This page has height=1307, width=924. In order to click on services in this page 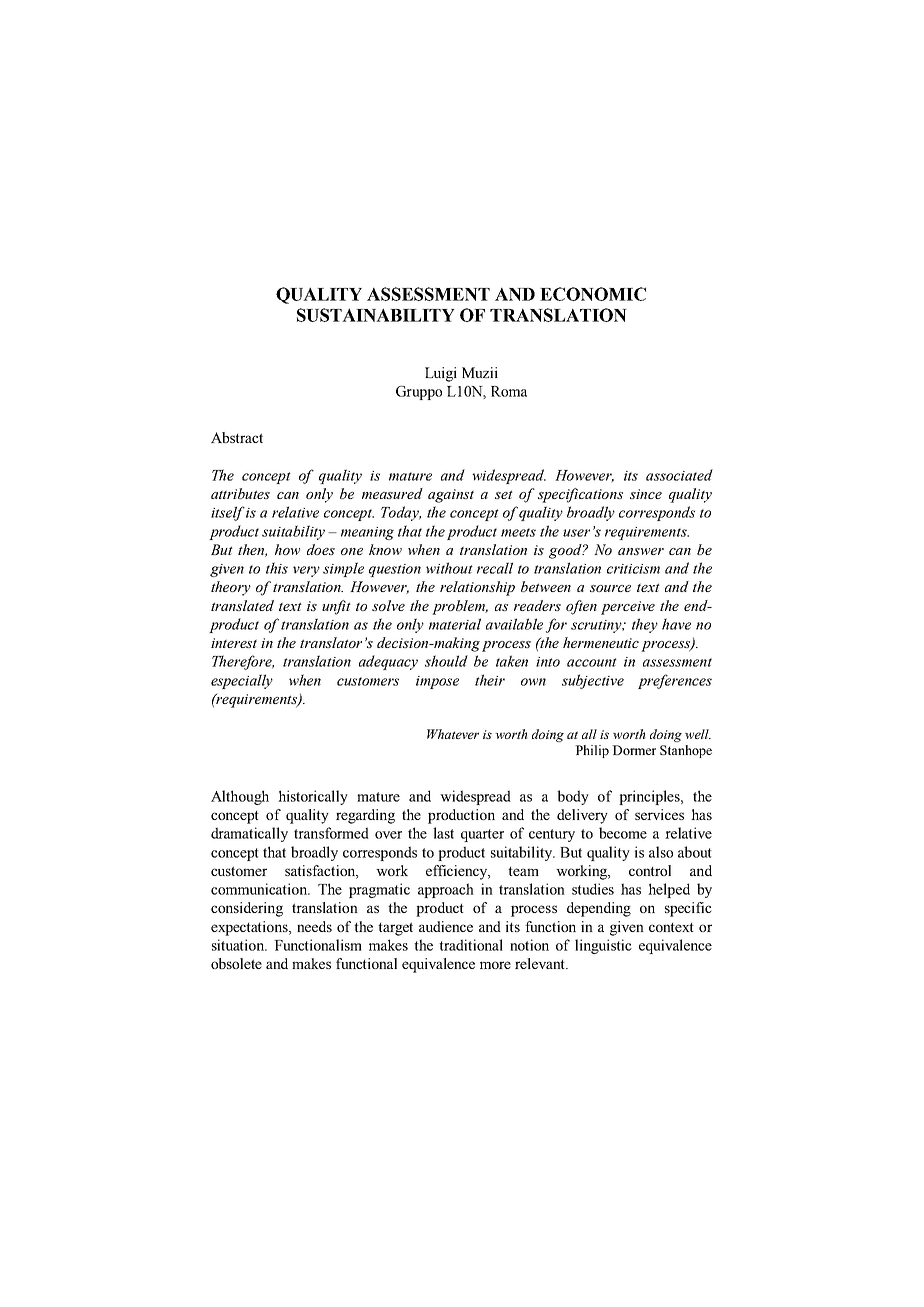, I will do `click(659, 814)`.
